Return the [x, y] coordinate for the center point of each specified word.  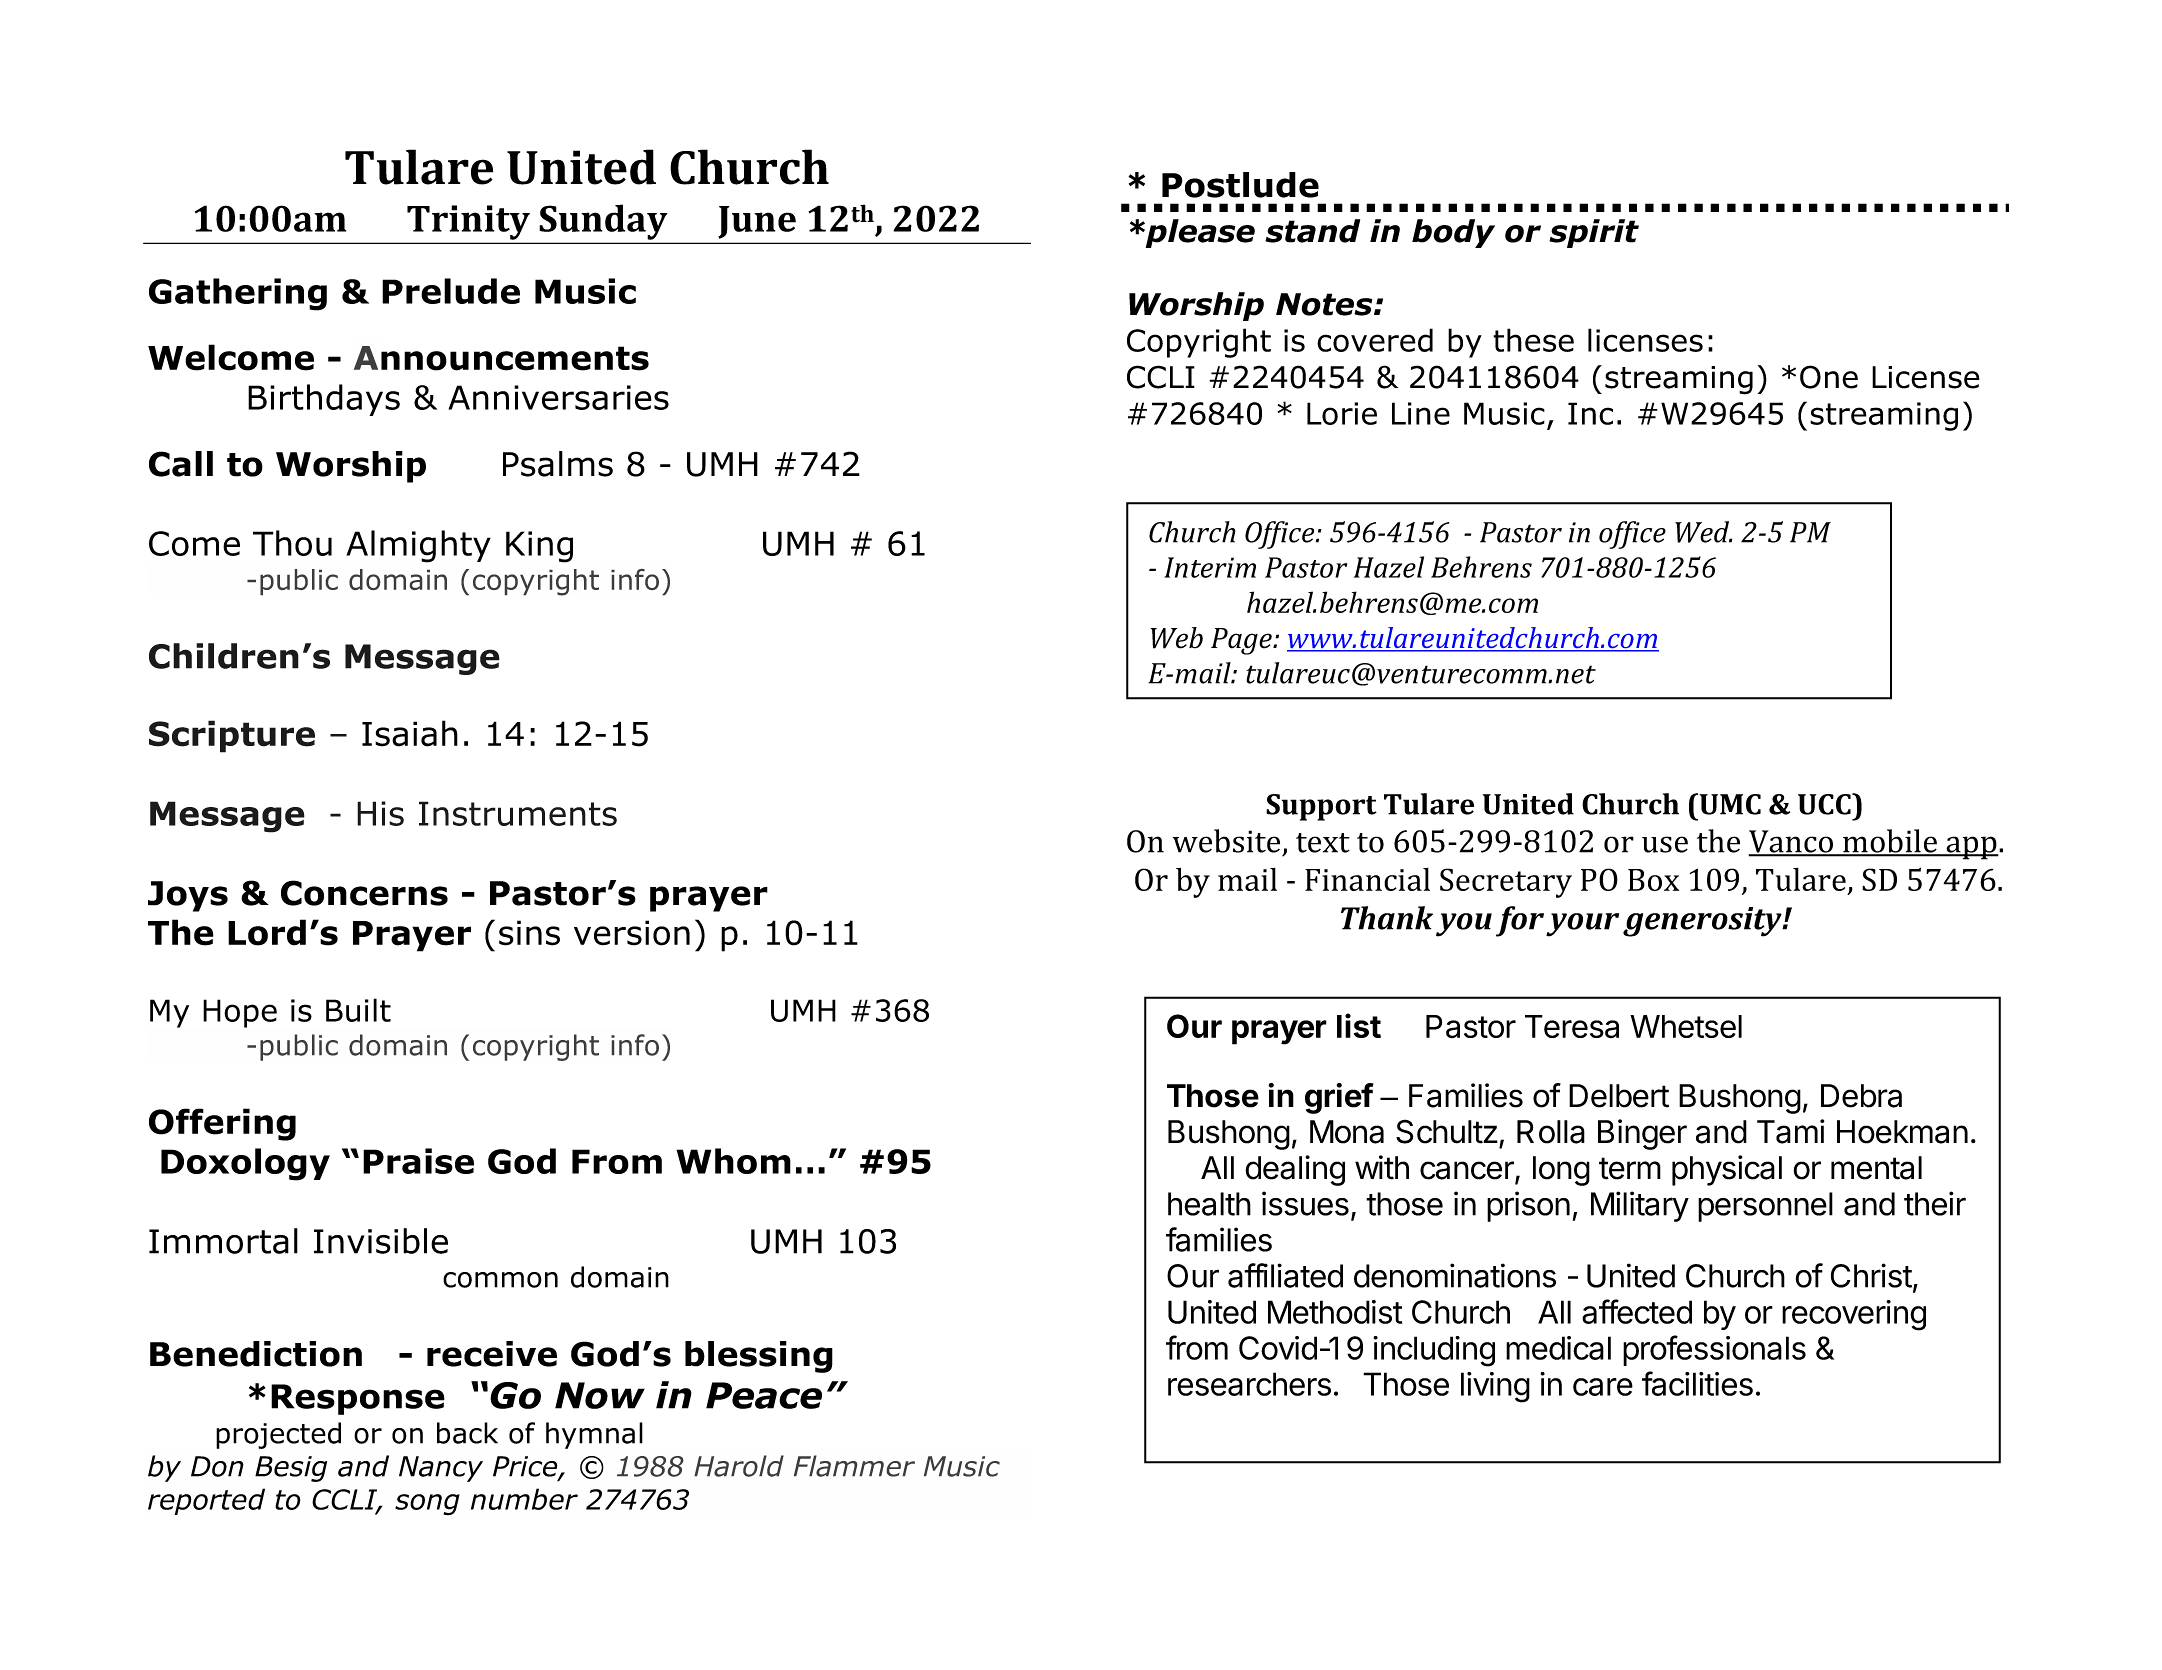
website [1226, 841]
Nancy [441, 1469]
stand [1312, 231]
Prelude [451, 291]
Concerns [364, 893]
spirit [1594, 233]
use [1665, 844]
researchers [1249, 1384]
